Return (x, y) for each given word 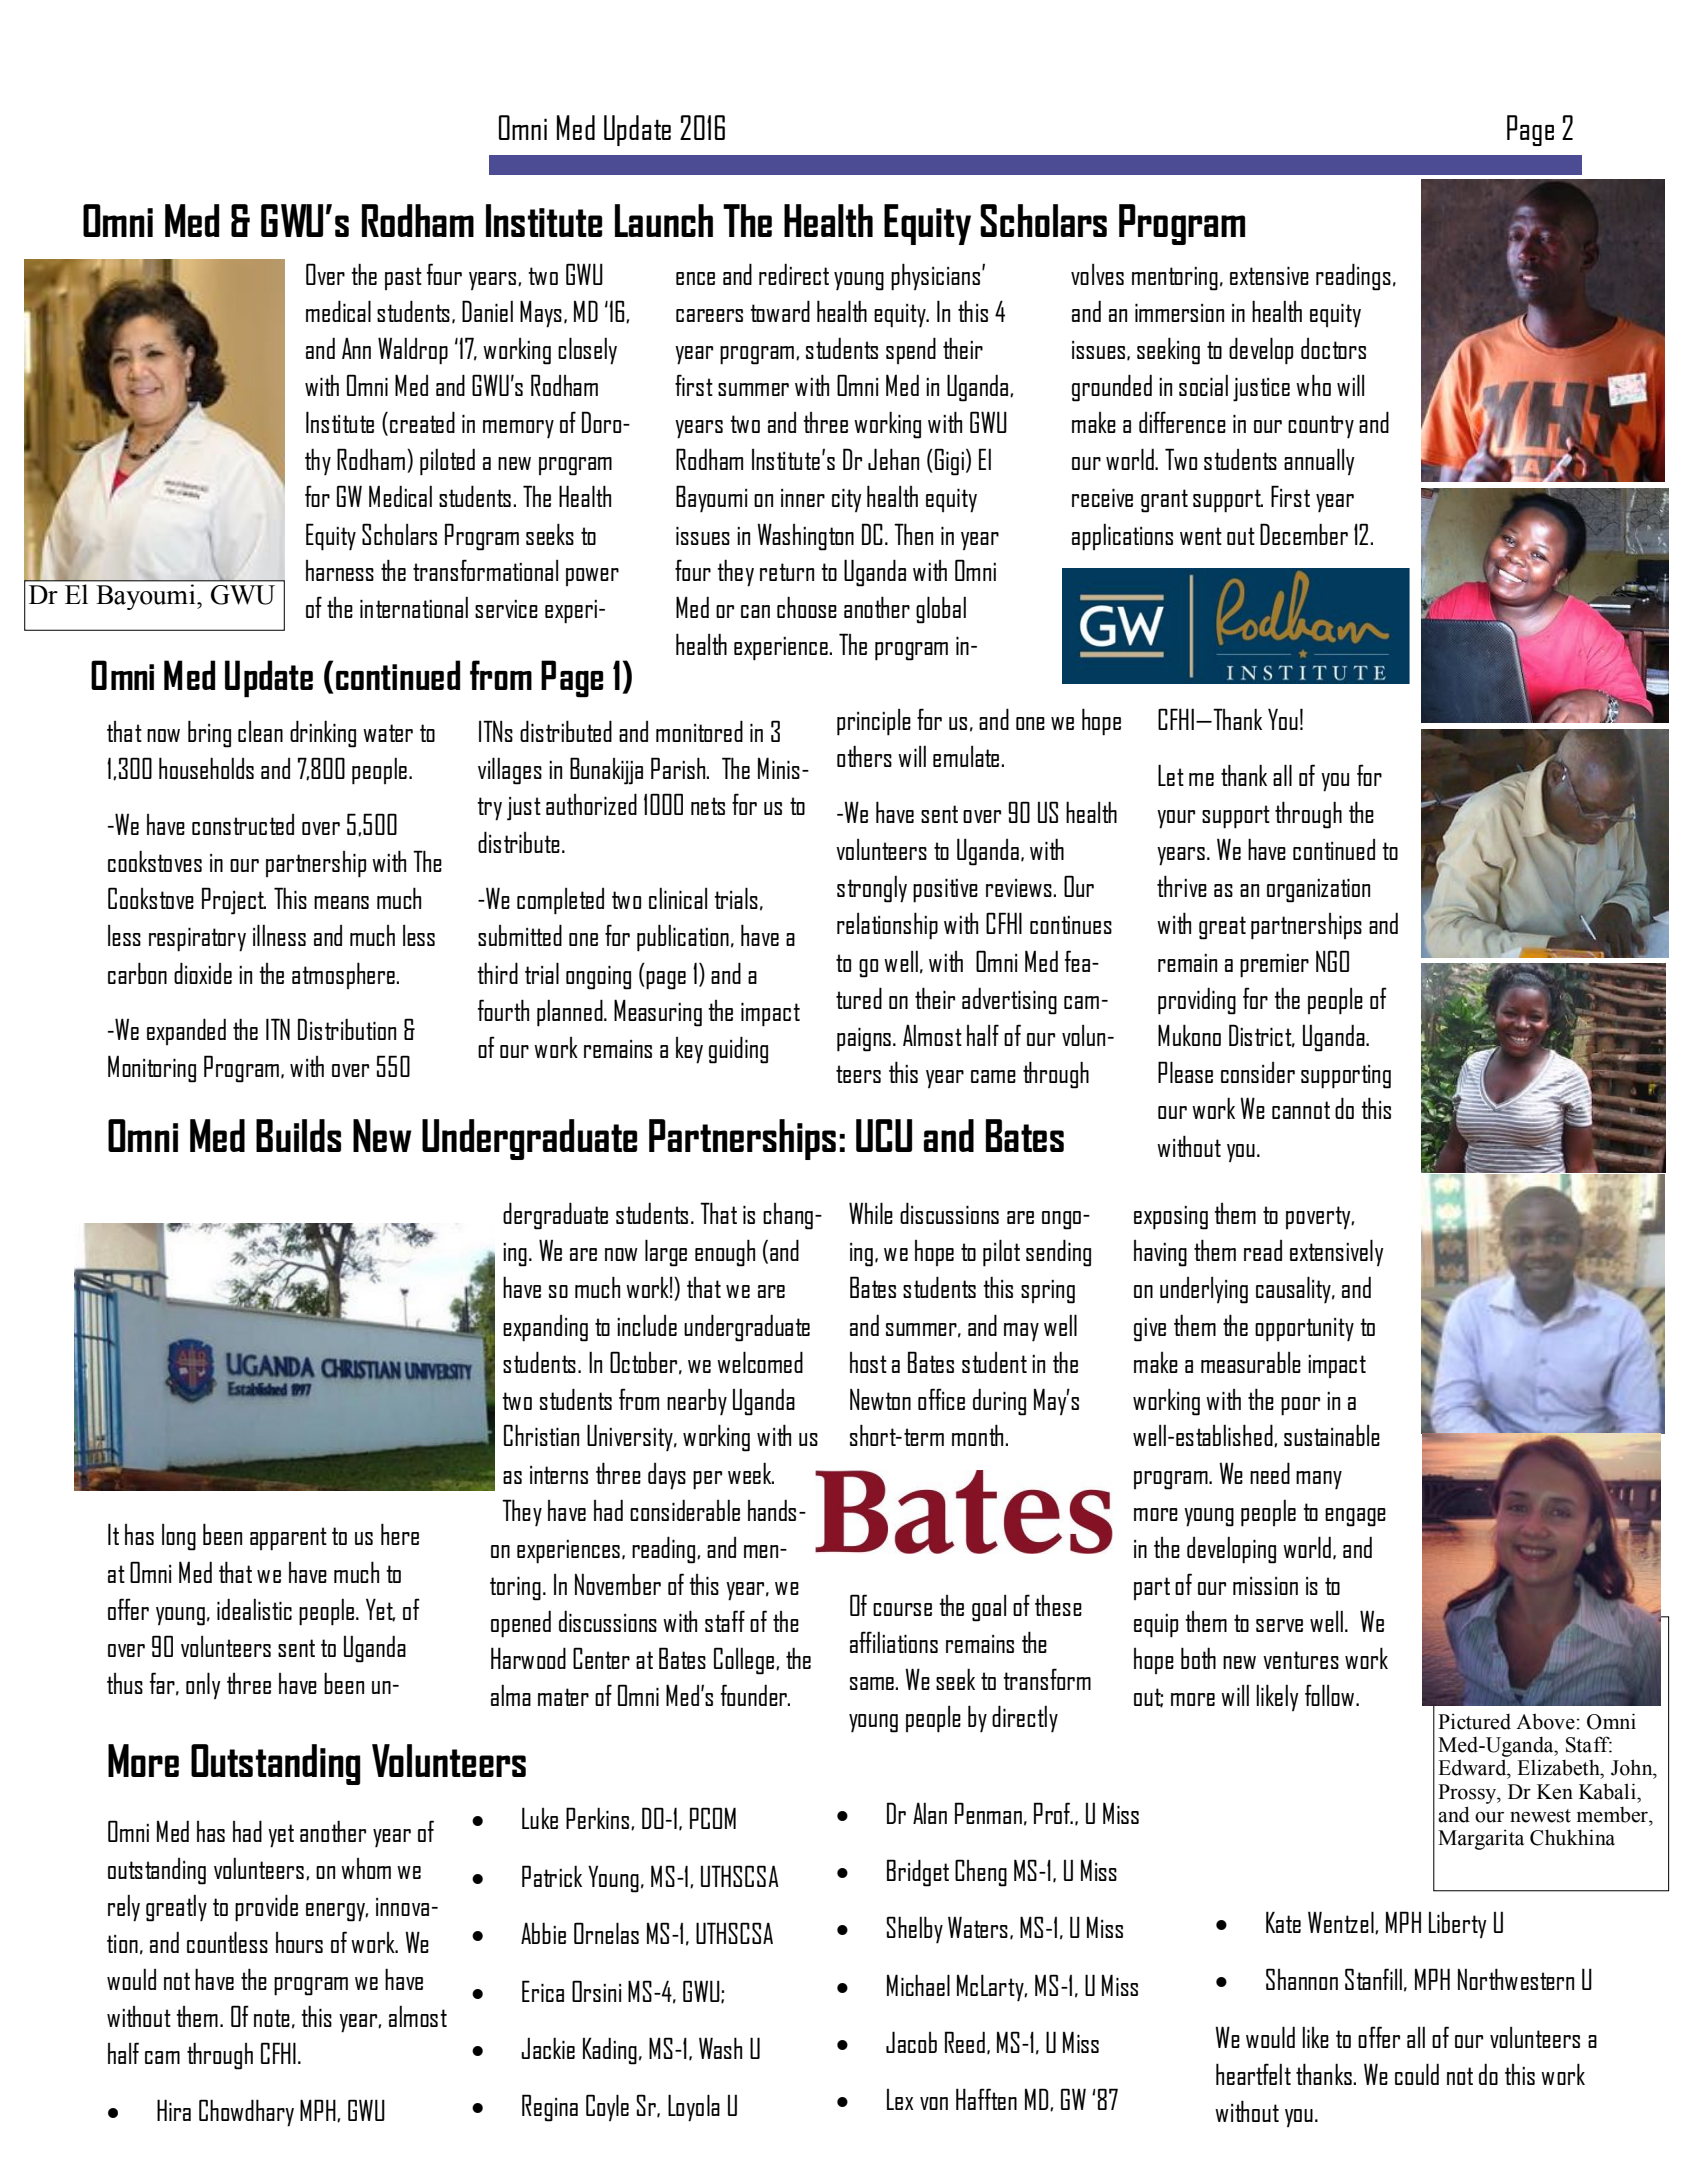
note (272, 2018)
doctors (1333, 348)
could (1417, 2074)
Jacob (911, 2042)
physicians (935, 277)
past (403, 278)
